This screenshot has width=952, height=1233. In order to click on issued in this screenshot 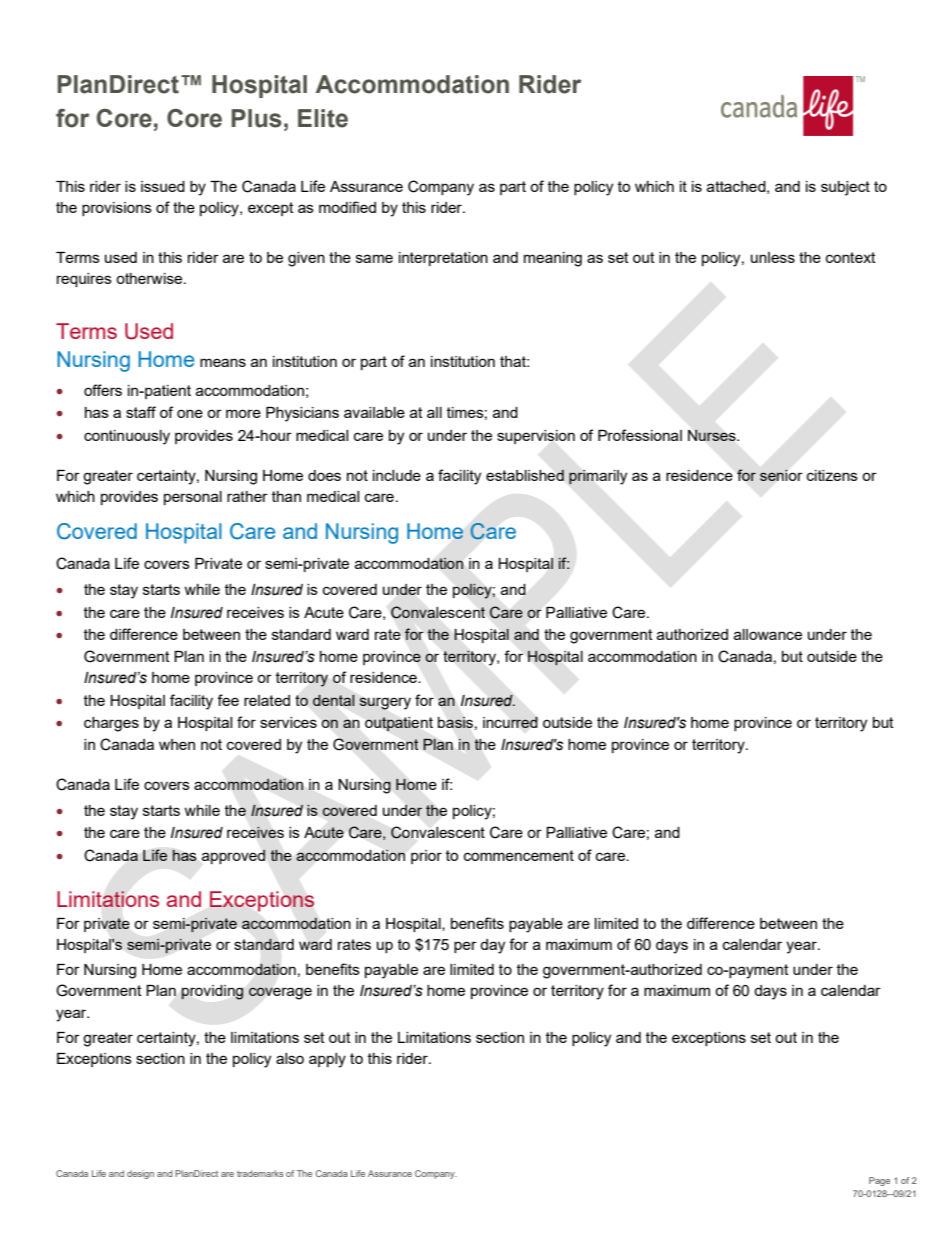, I will do `click(163, 186)`.
